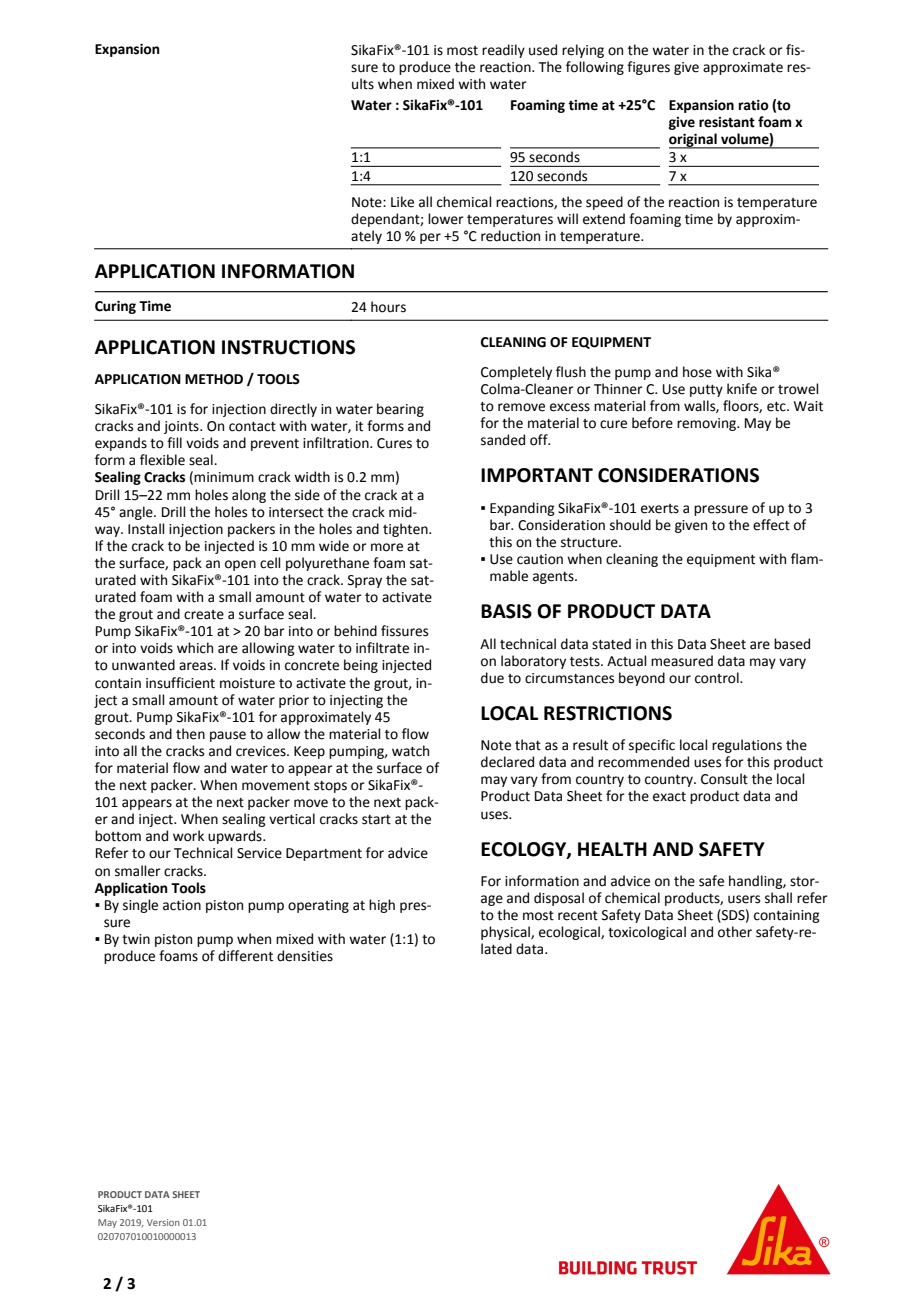  Describe the element at coordinates (516, 373) in the screenshot. I see `Completely` at that location.
